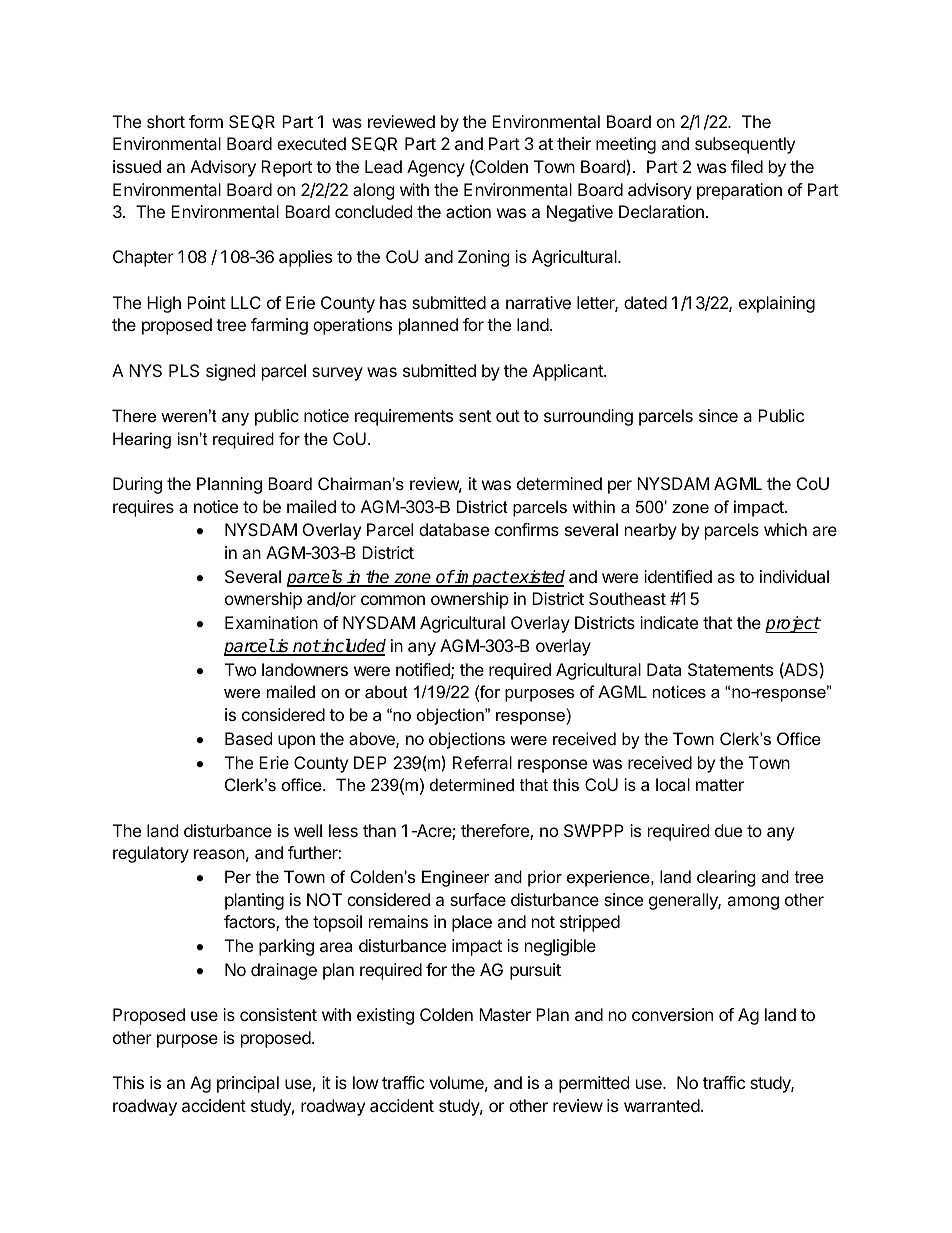 This screenshot has width=952, height=1233. I want to click on form, so click(206, 121).
